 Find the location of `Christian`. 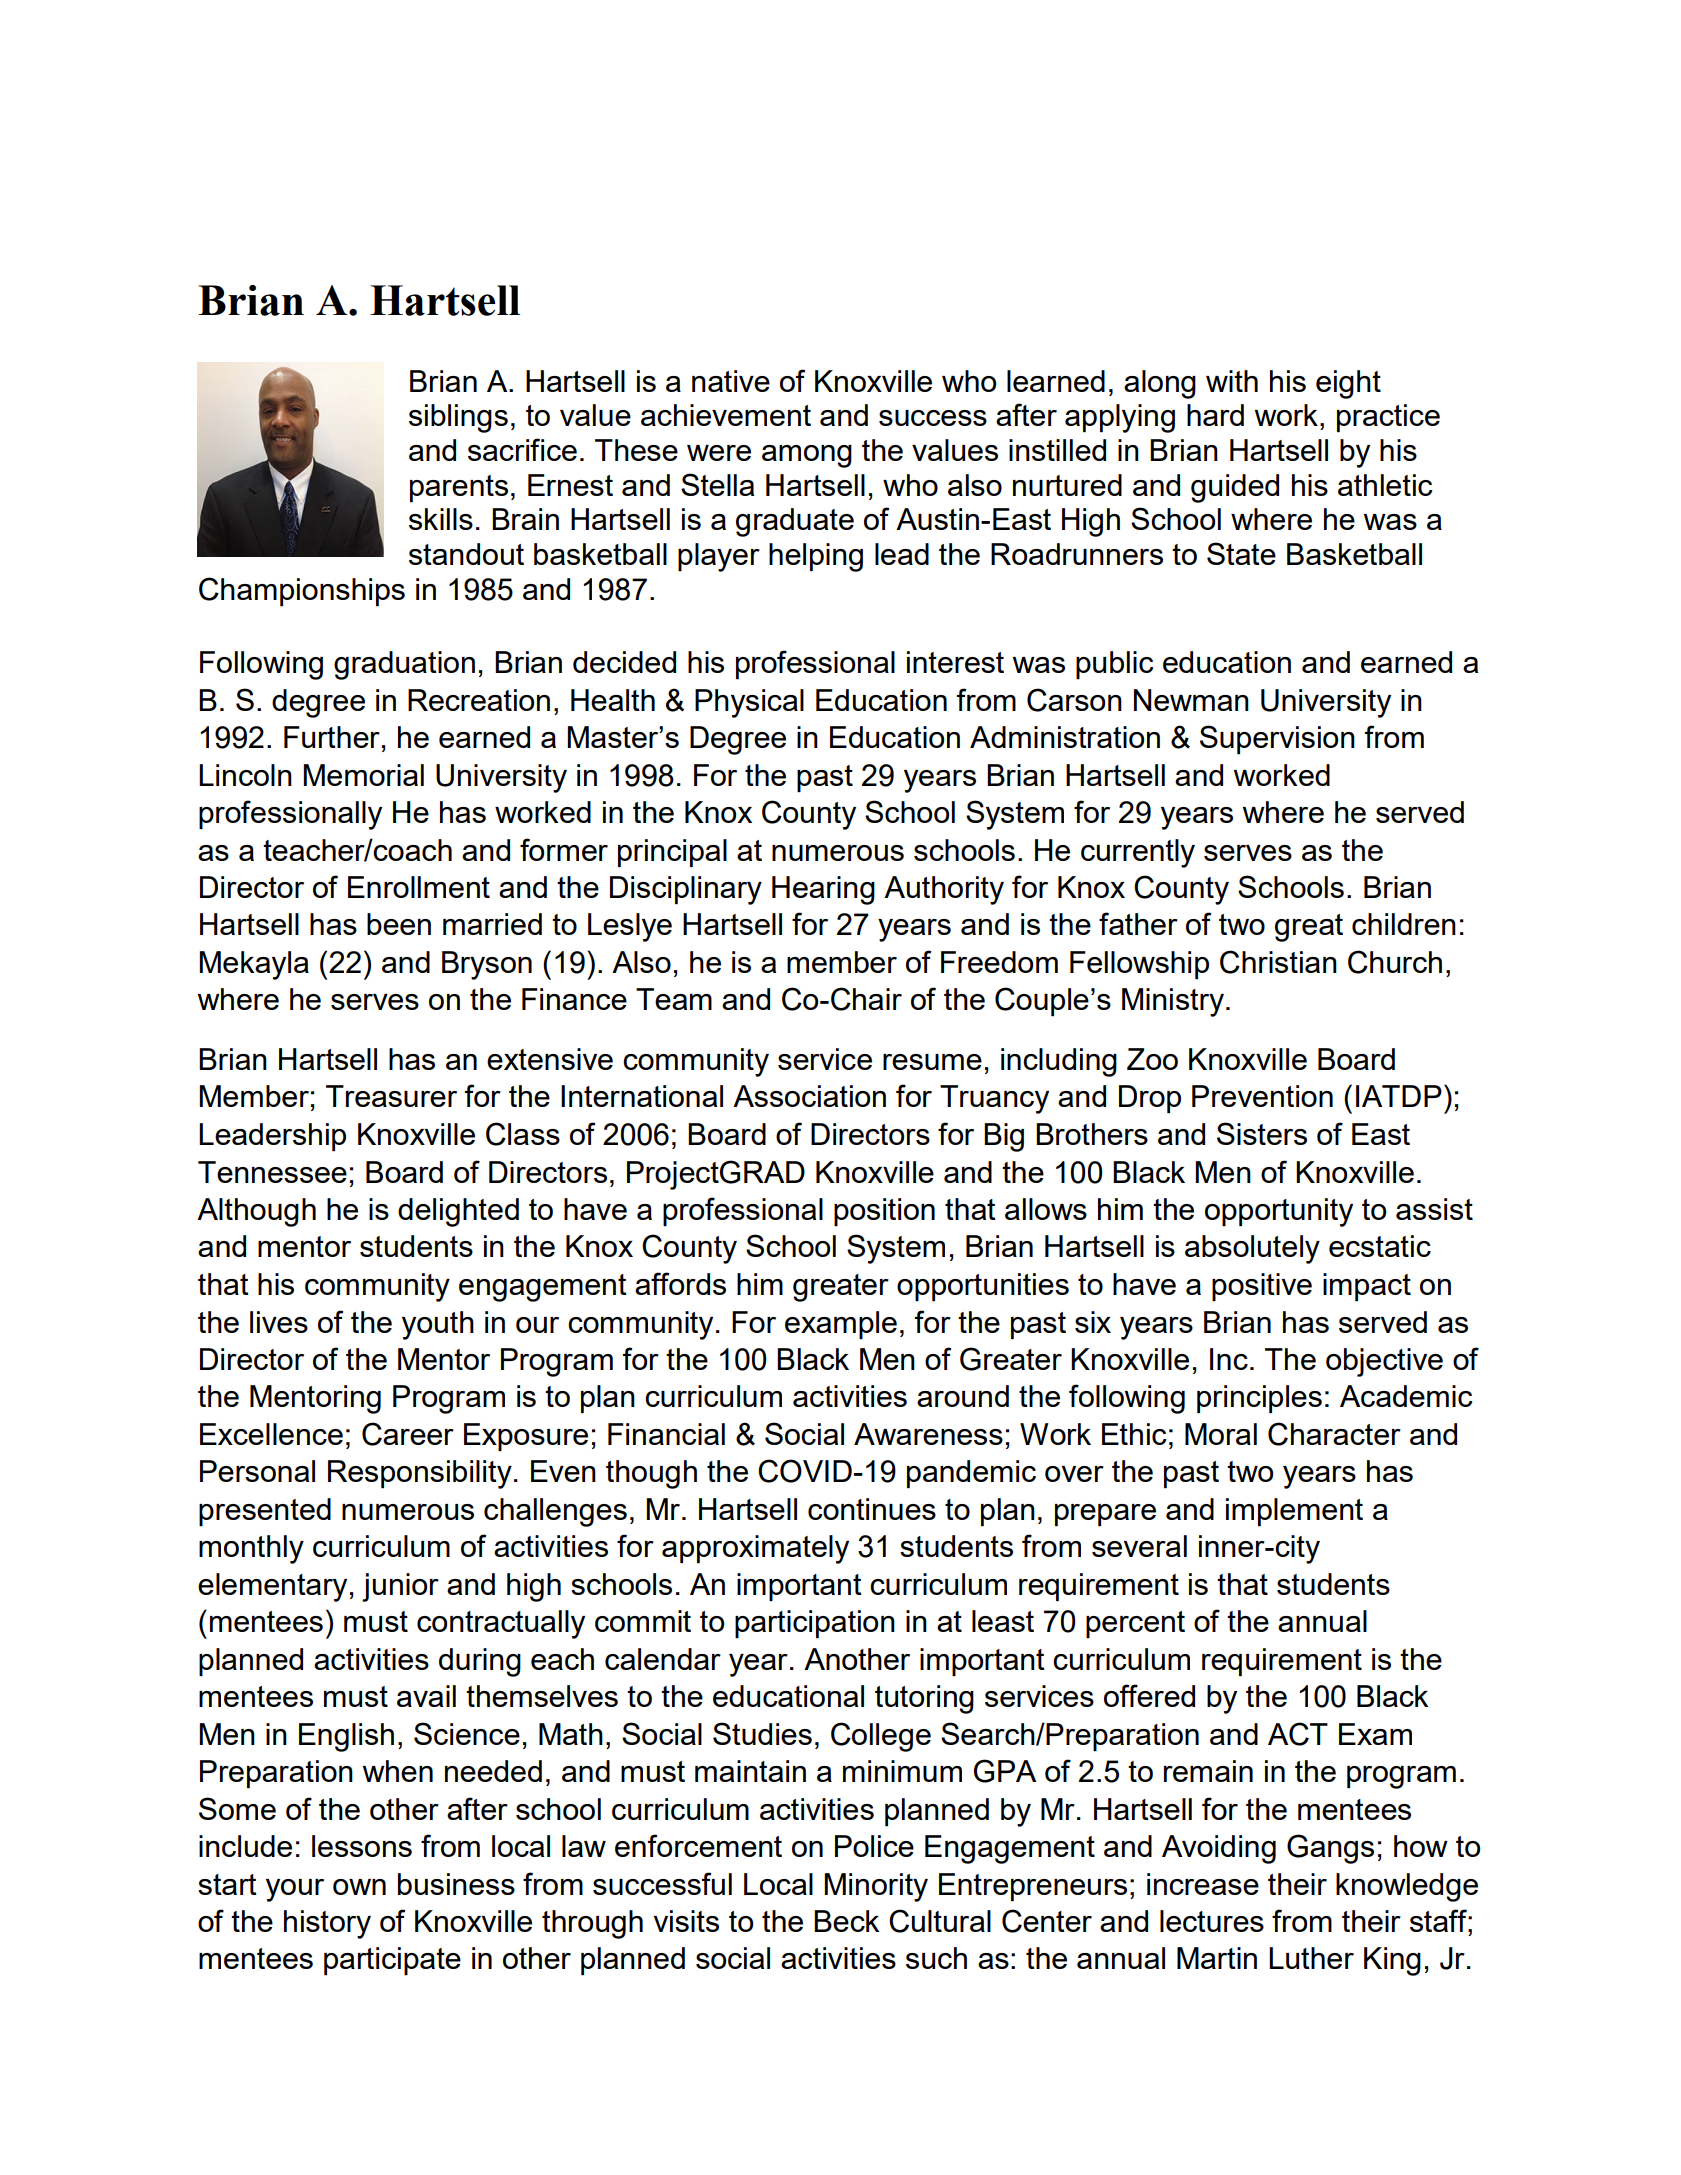

Christian is located at coordinates (1278, 962).
